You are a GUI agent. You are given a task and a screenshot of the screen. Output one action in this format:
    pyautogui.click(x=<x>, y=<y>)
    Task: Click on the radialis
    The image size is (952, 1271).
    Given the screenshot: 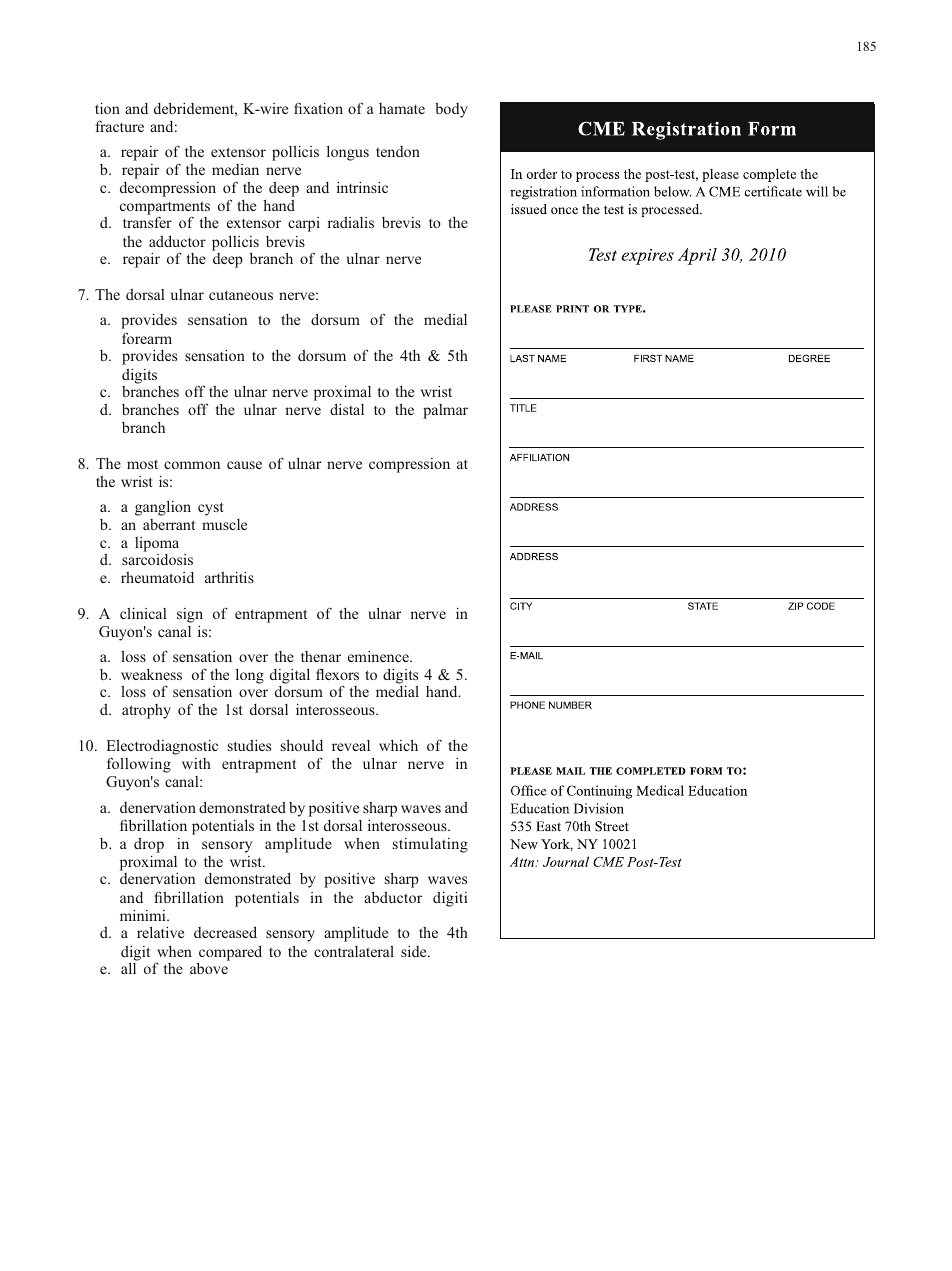 What is the action you would take?
    pyautogui.click(x=350, y=222)
